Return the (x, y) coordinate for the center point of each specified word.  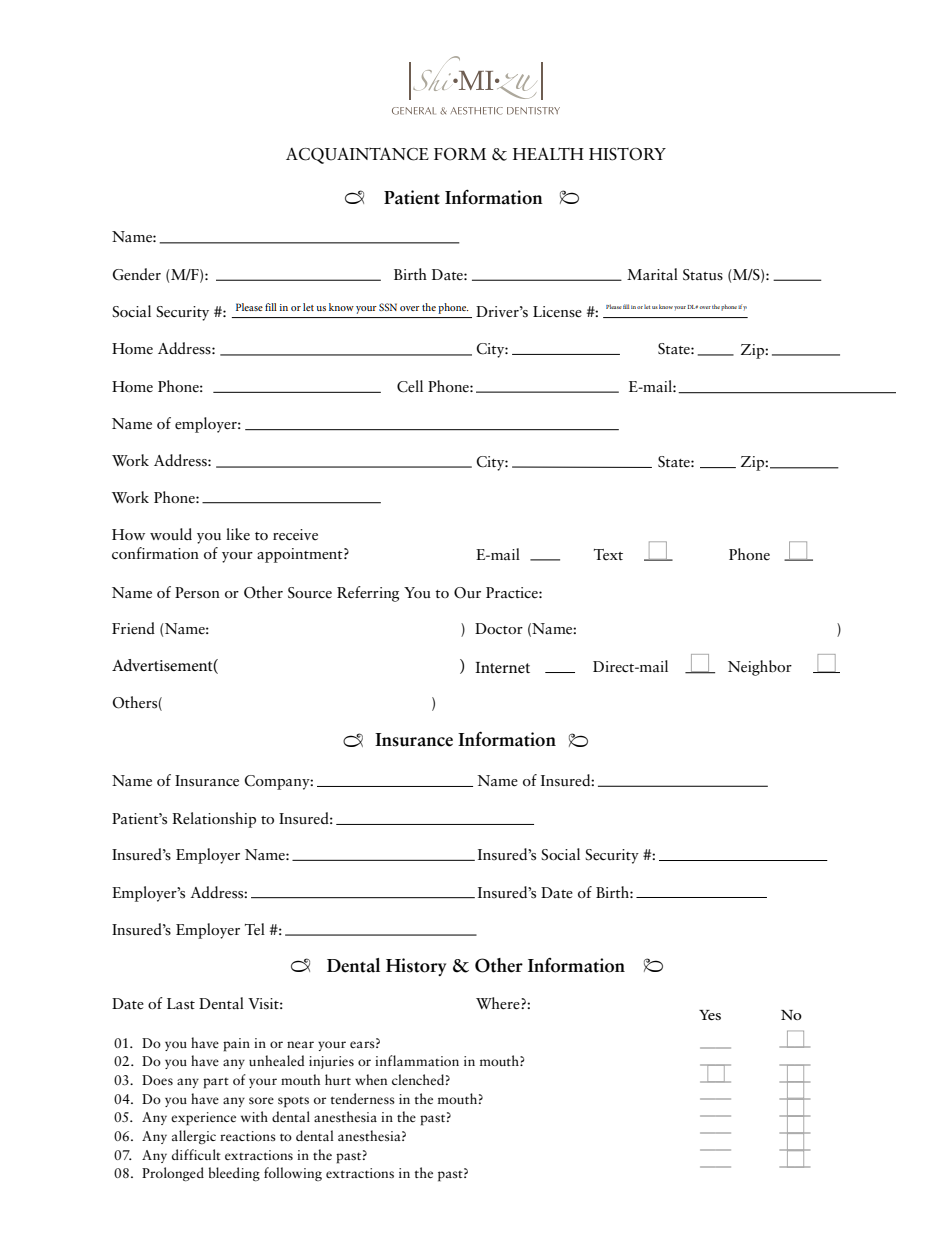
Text (608, 554)
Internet (502, 667)
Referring (368, 594)
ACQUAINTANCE (357, 155)
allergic (194, 1137)
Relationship (214, 820)
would (171, 534)
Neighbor (760, 668)
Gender (136, 274)
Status (703, 275)
